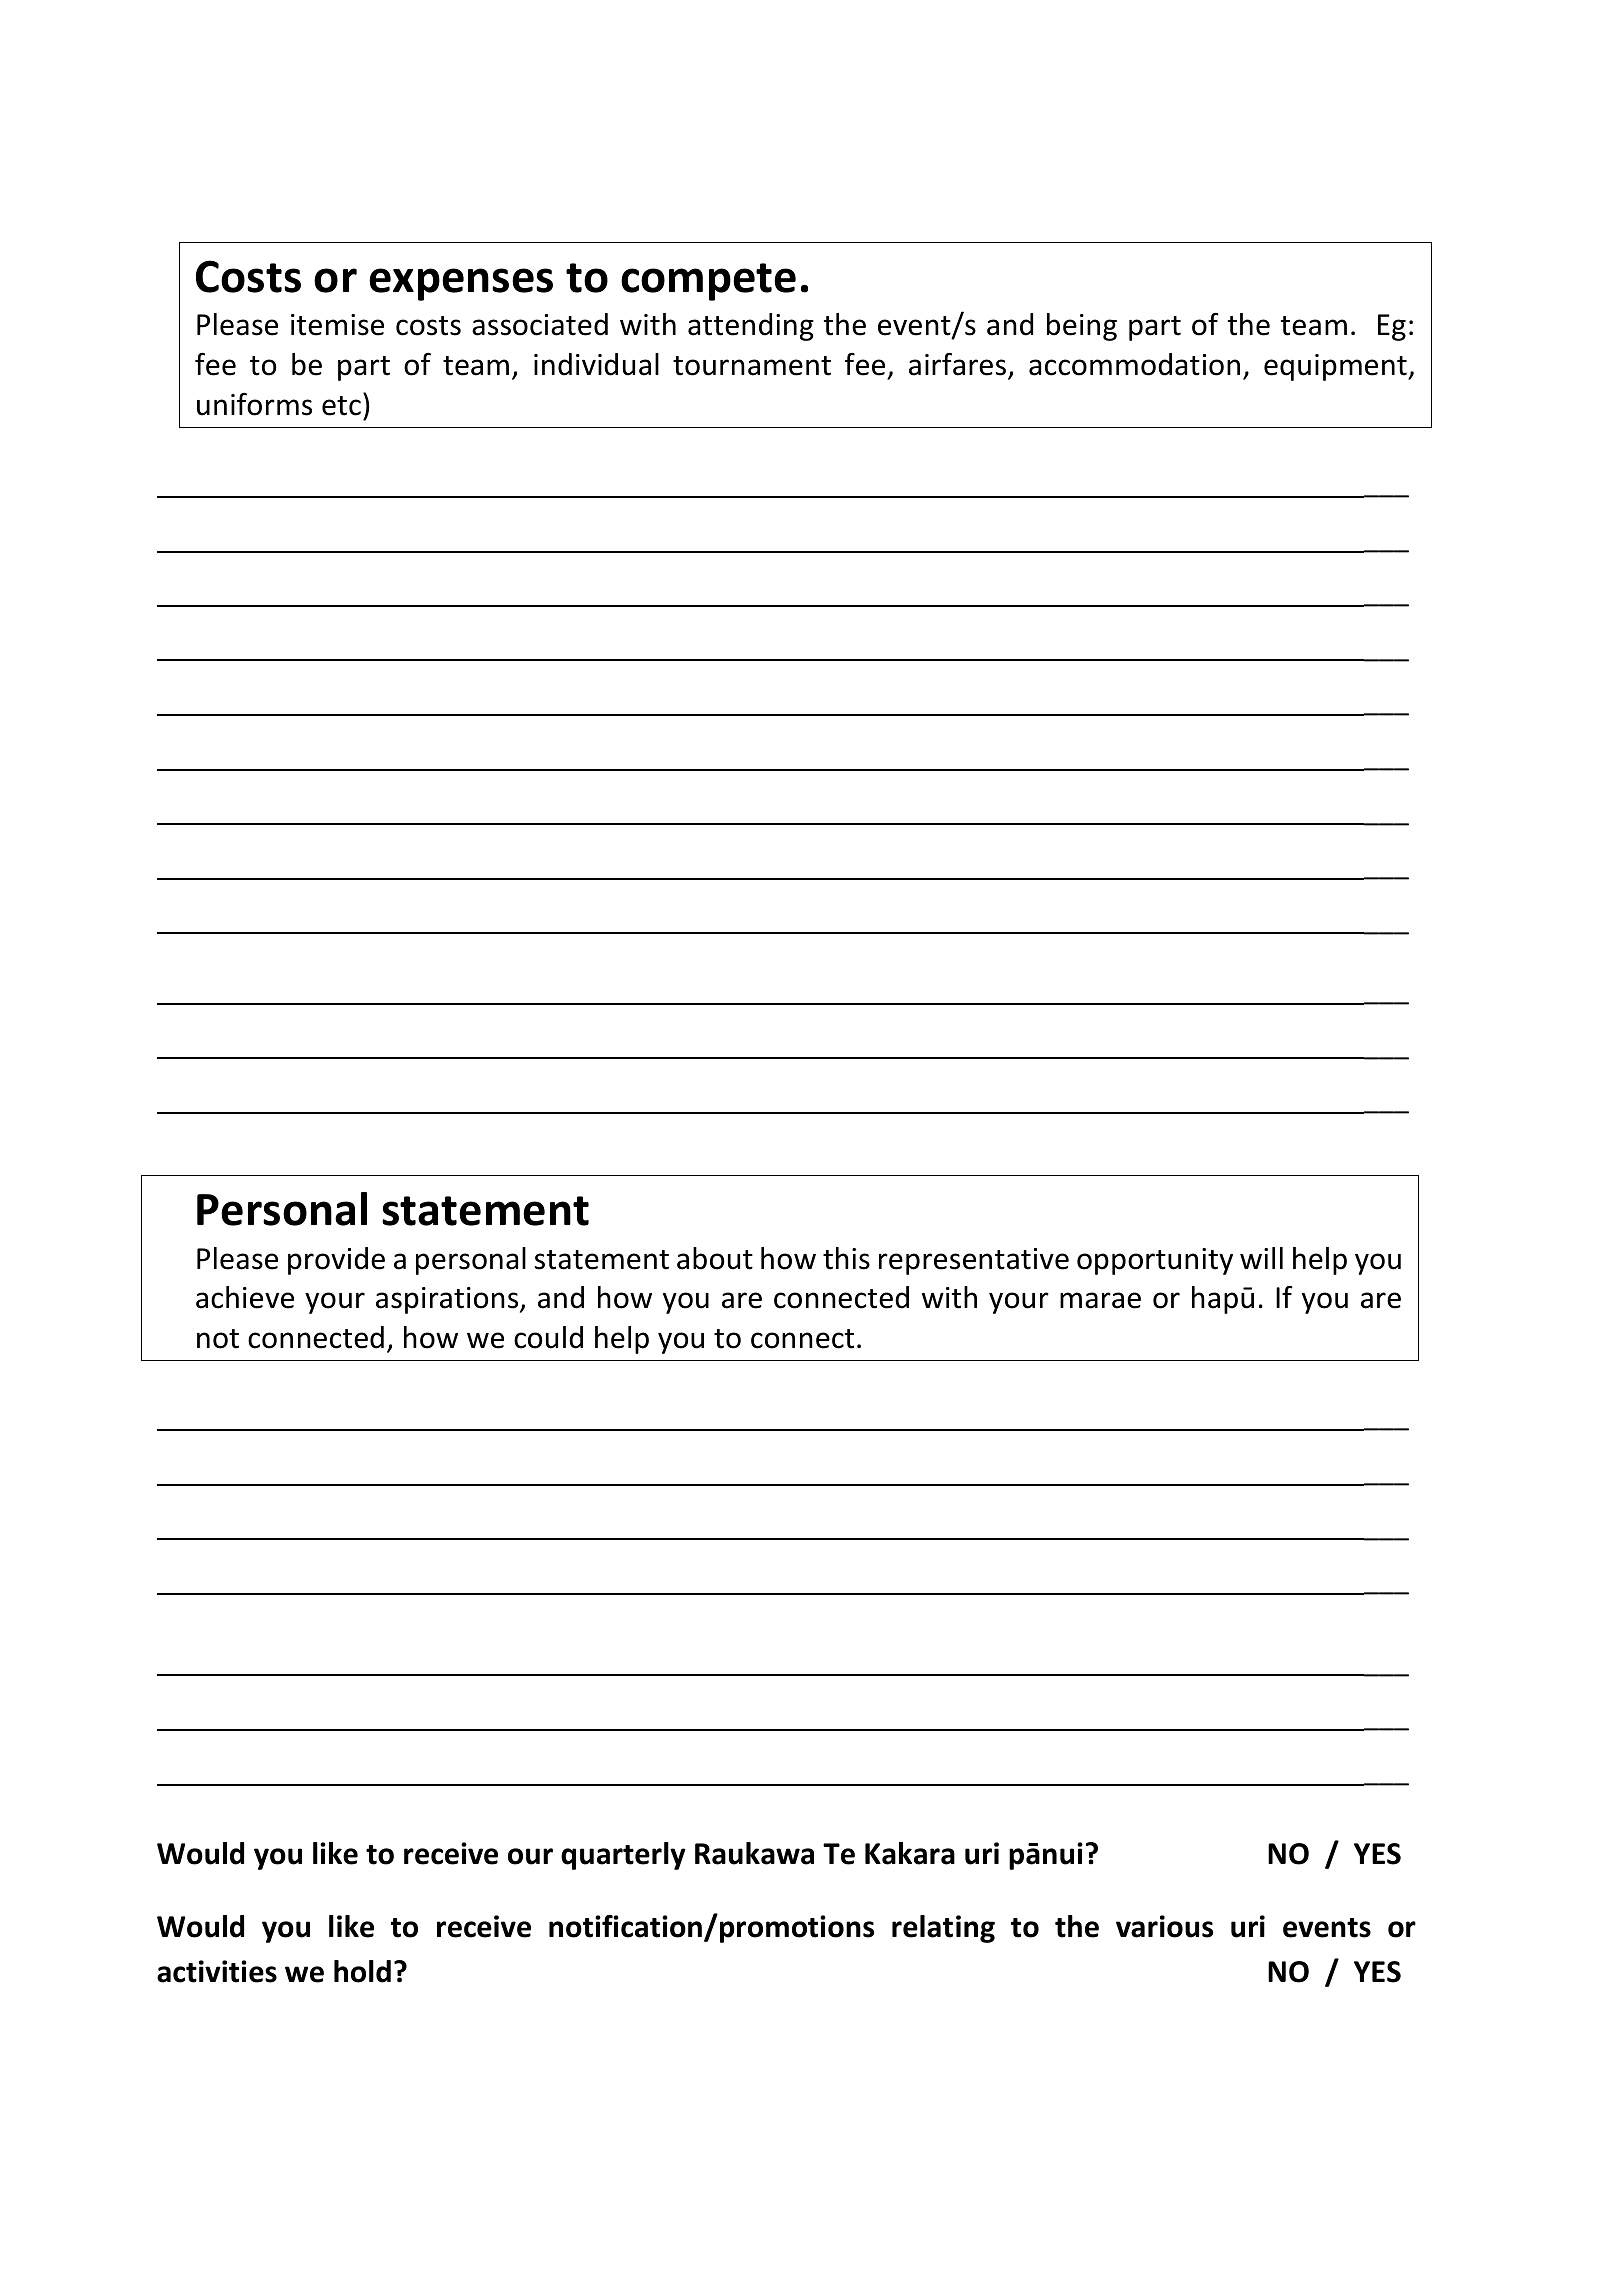 Image resolution: width=1611 pixels, height=2279 pixels. What do you see at coordinates (1155, 1261) in the screenshot?
I see `opportunity` at bounding box center [1155, 1261].
